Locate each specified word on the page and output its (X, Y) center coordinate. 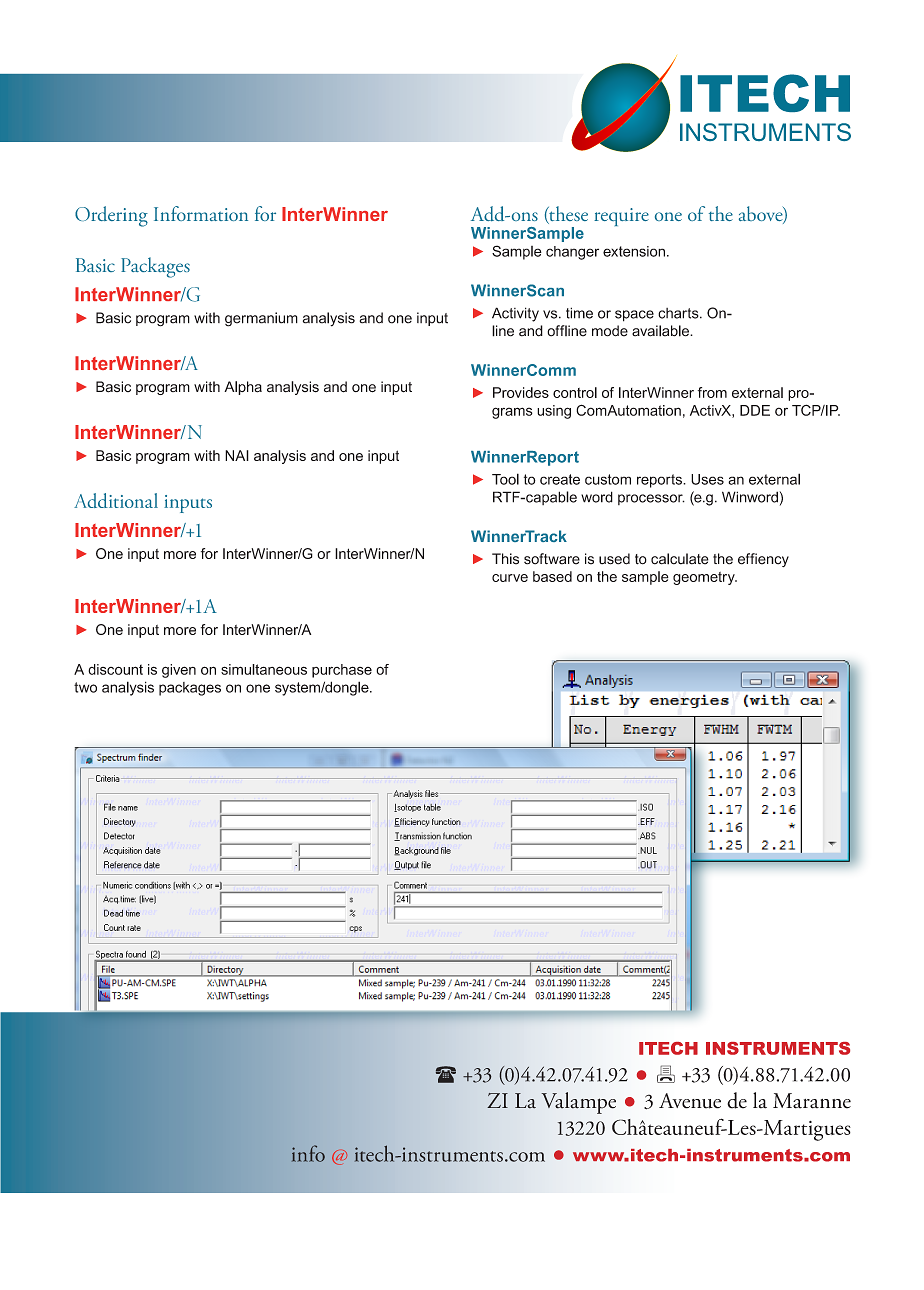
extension (634, 251)
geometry (705, 578)
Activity (515, 314)
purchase (342, 671)
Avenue (690, 1101)
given (179, 671)
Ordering (111, 216)
